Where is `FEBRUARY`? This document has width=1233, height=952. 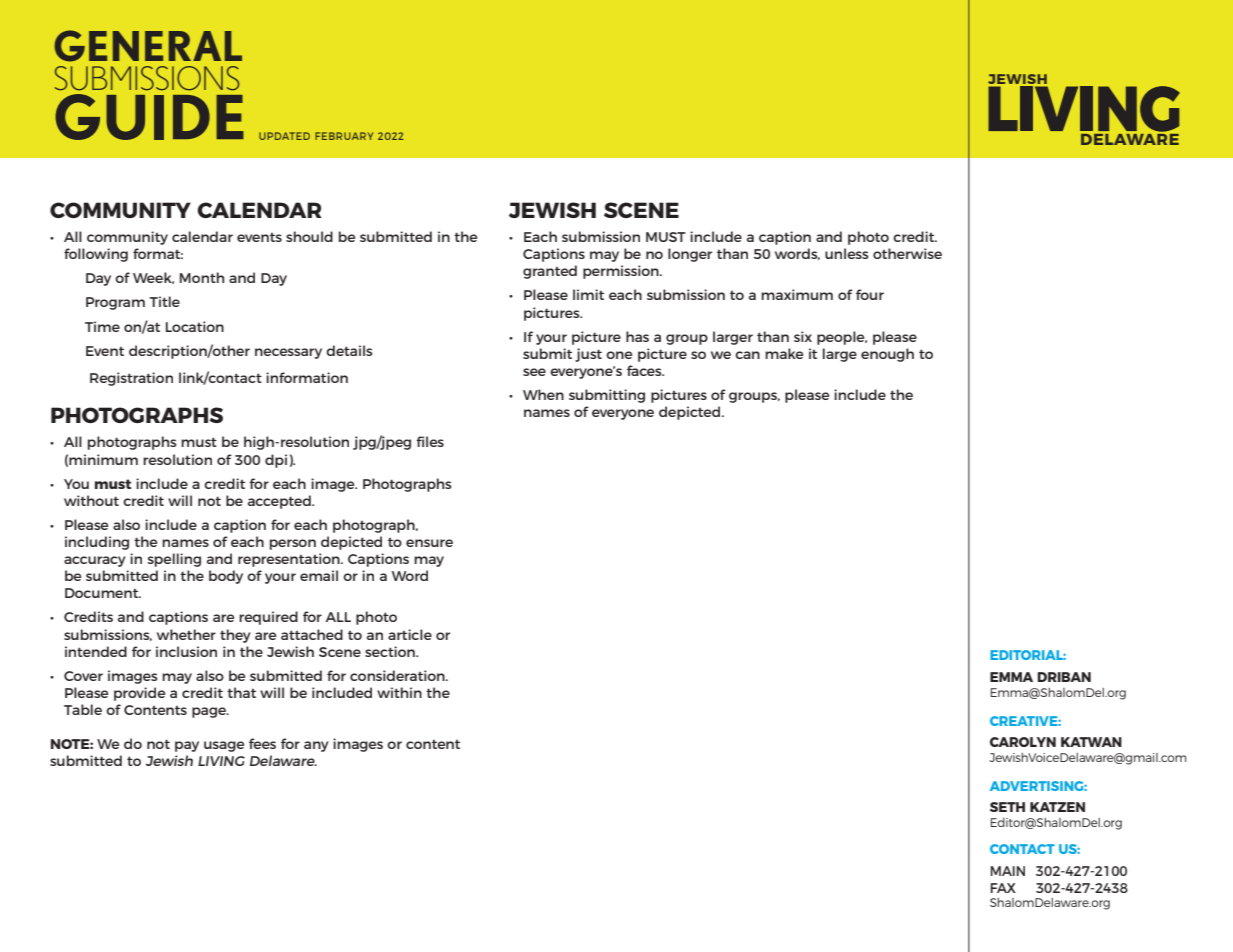
FEBRUARY is located at coordinates (344, 136).
